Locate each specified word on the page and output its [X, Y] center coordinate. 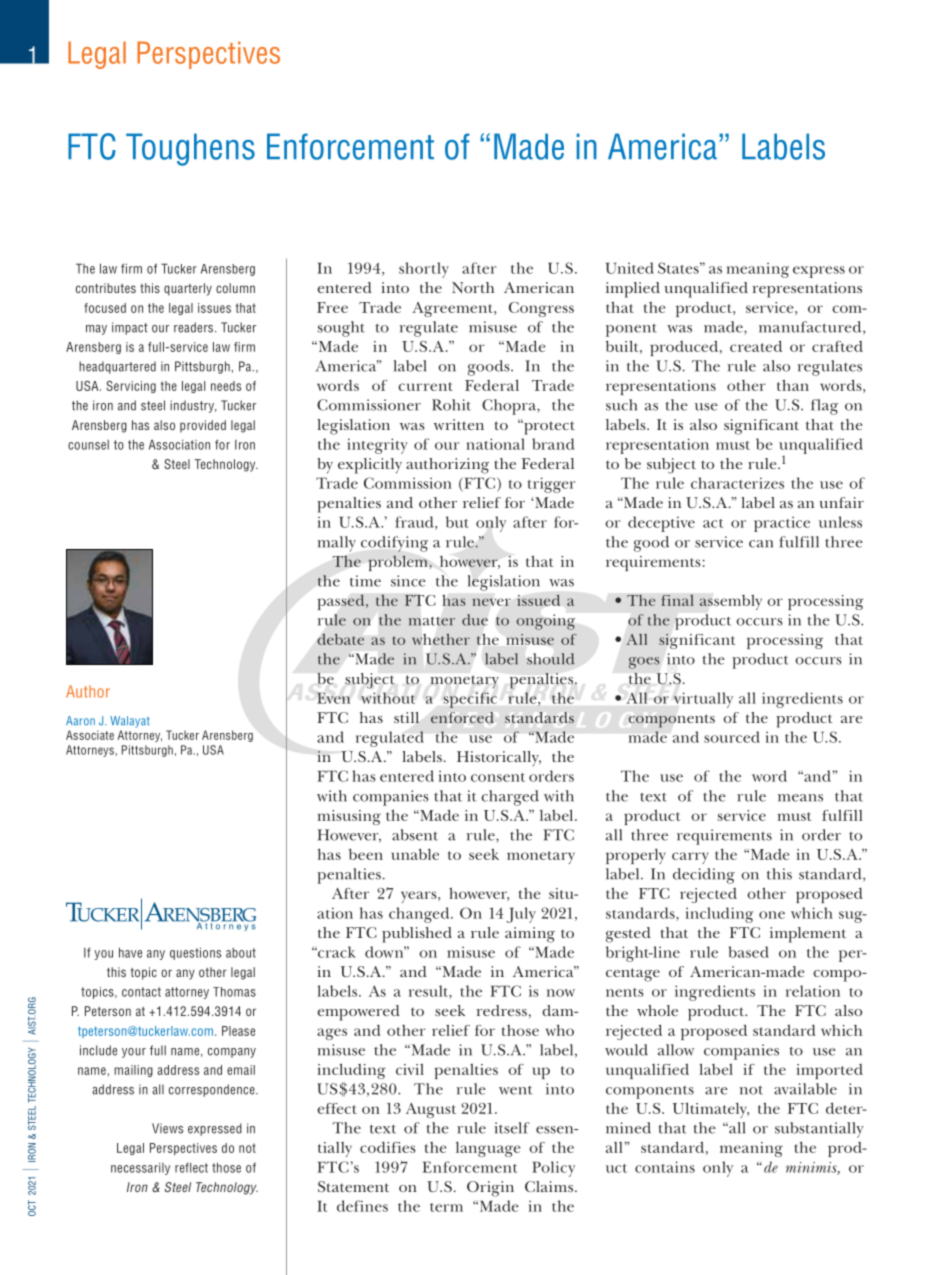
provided [203, 426]
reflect [191, 1168]
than [793, 385]
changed [420, 915]
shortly [424, 270]
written [459, 424]
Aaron [80, 721]
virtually [703, 700]
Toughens [190, 149]
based [749, 952]
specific [470, 700]
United [630, 268]
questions [195, 953]
